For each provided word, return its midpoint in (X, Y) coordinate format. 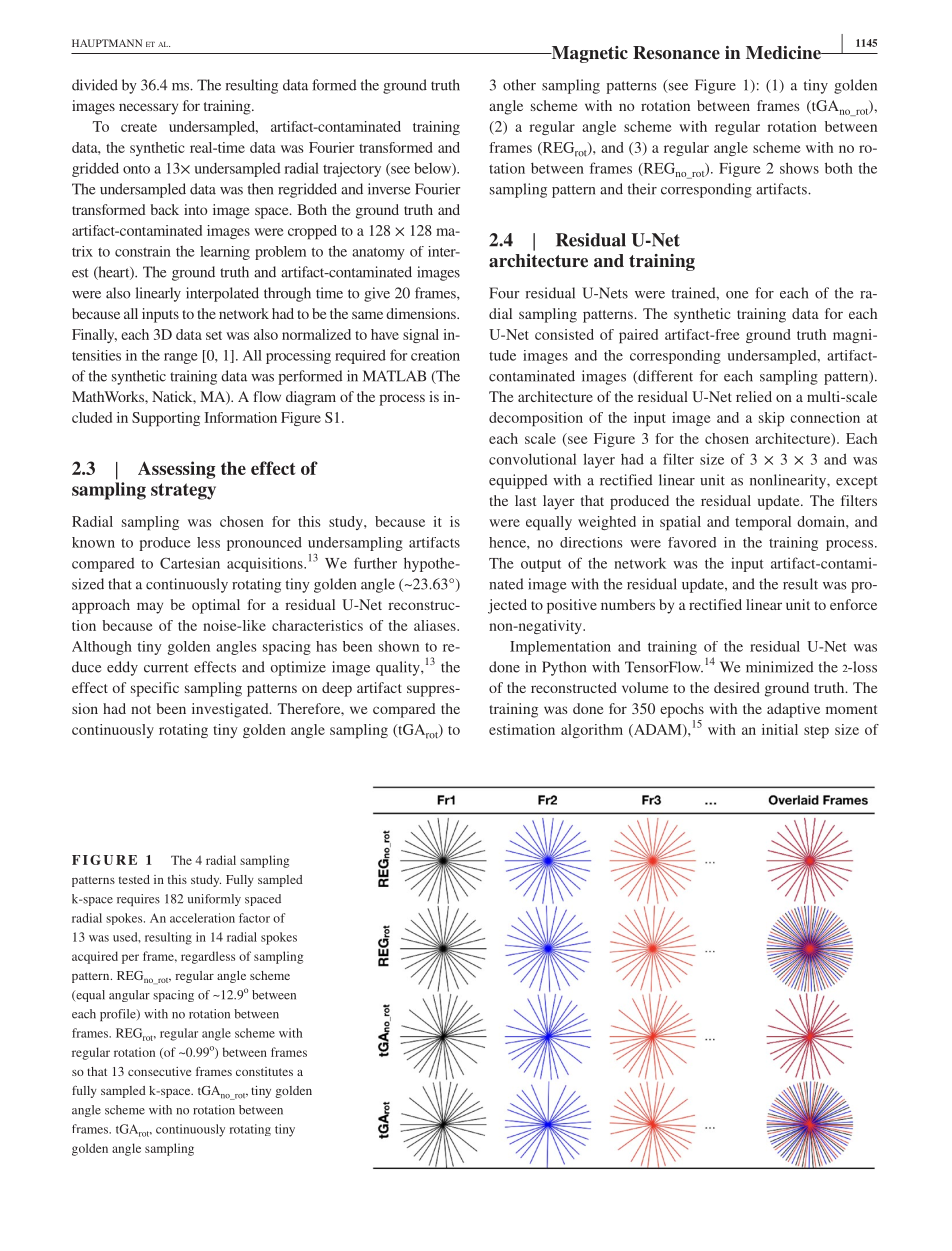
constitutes (264, 1071)
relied (754, 396)
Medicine (784, 53)
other (519, 85)
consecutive (159, 1071)
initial (780, 729)
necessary (148, 109)
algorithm (592, 731)
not (141, 709)
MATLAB (394, 376)
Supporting (166, 419)
